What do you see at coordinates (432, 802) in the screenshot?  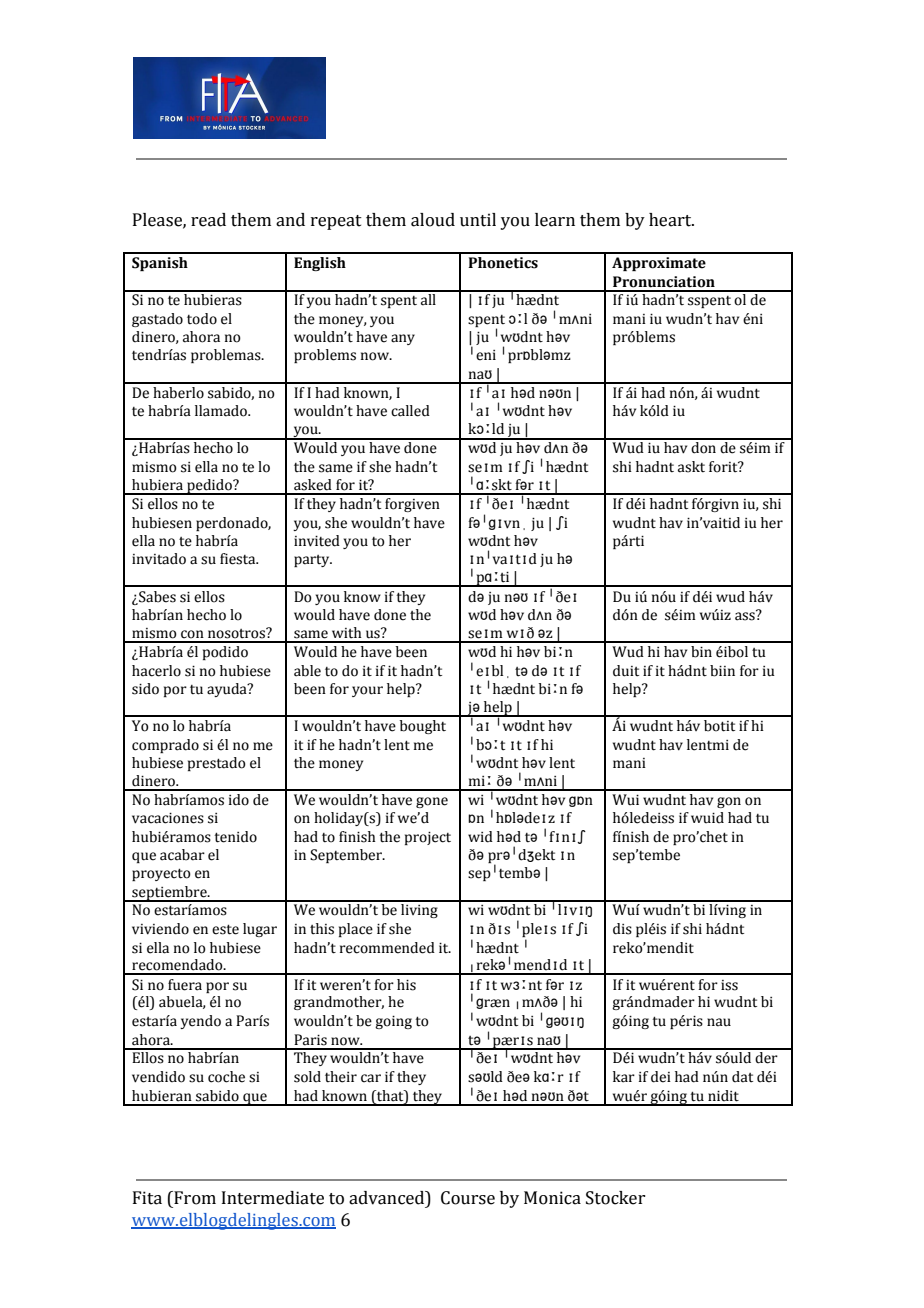 I see `gone` at bounding box center [432, 802].
